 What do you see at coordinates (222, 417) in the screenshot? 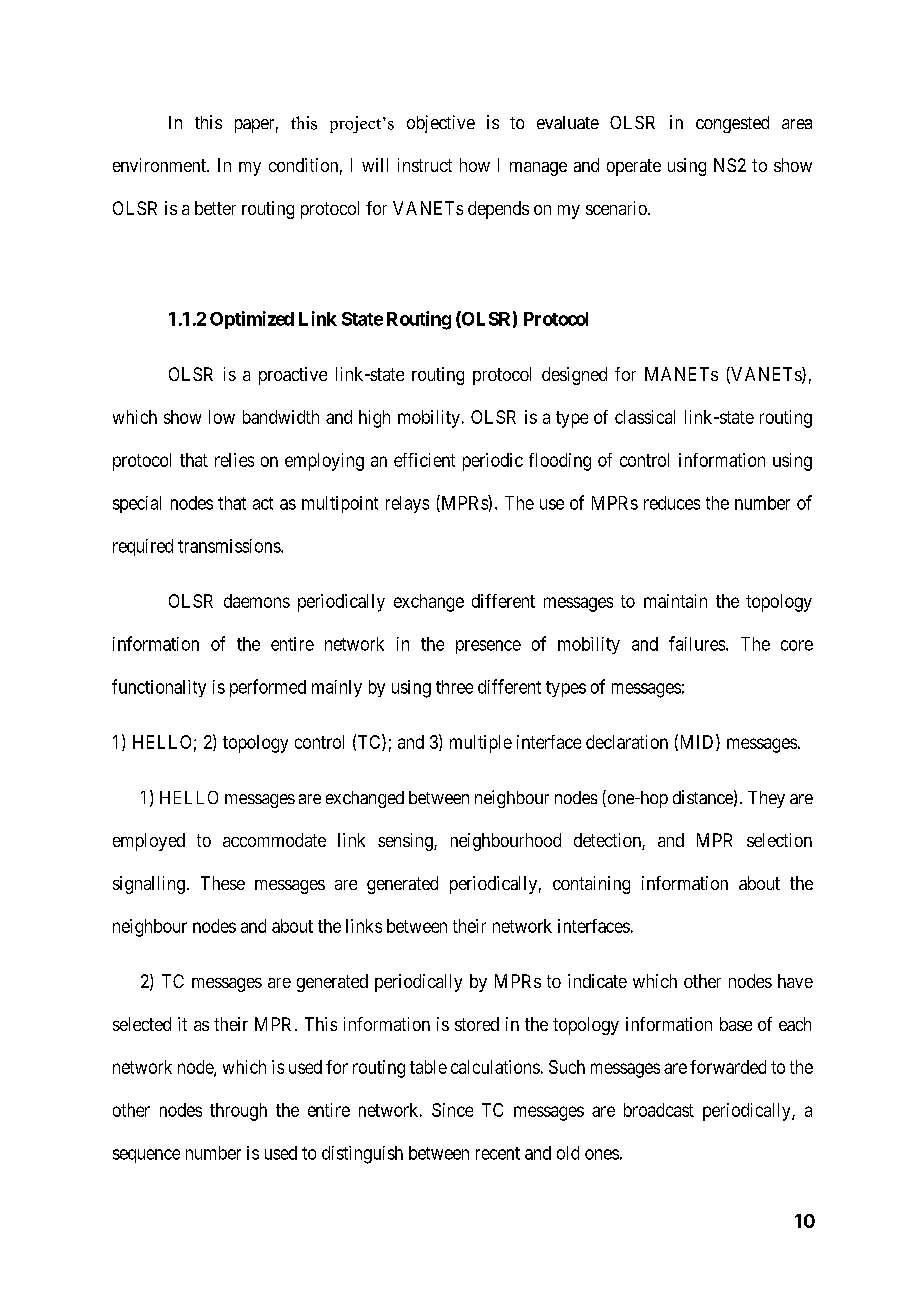
I see `low` at bounding box center [222, 417].
